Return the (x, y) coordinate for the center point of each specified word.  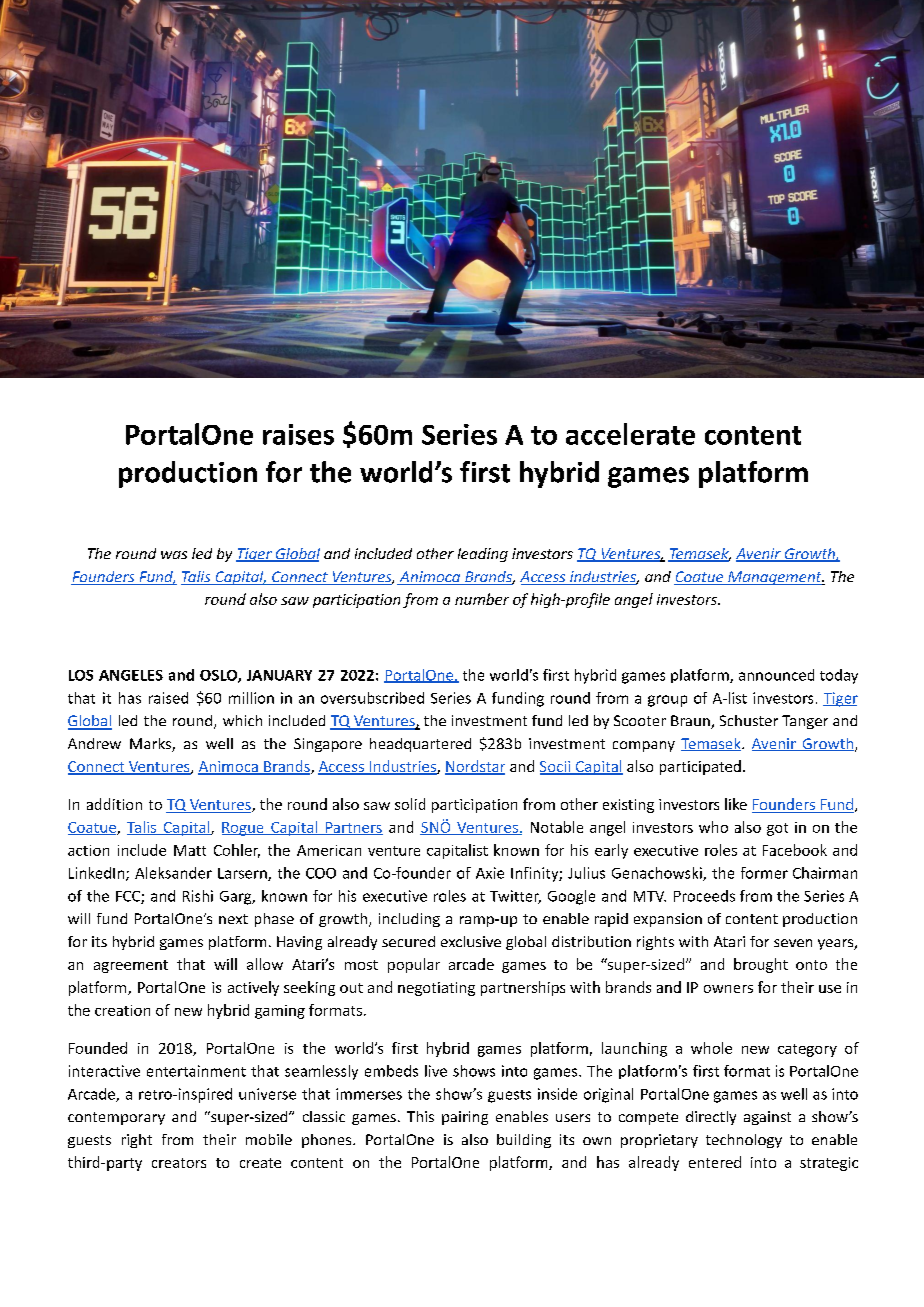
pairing (465, 1118)
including (409, 920)
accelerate (630, 434)
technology (744, 1141)
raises (298, 434)
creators (179, 1163)
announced (776, 675)
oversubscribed (372, 698)
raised (168, 698)
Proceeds (704, 896)
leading (483, 555)
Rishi (198, 896)
